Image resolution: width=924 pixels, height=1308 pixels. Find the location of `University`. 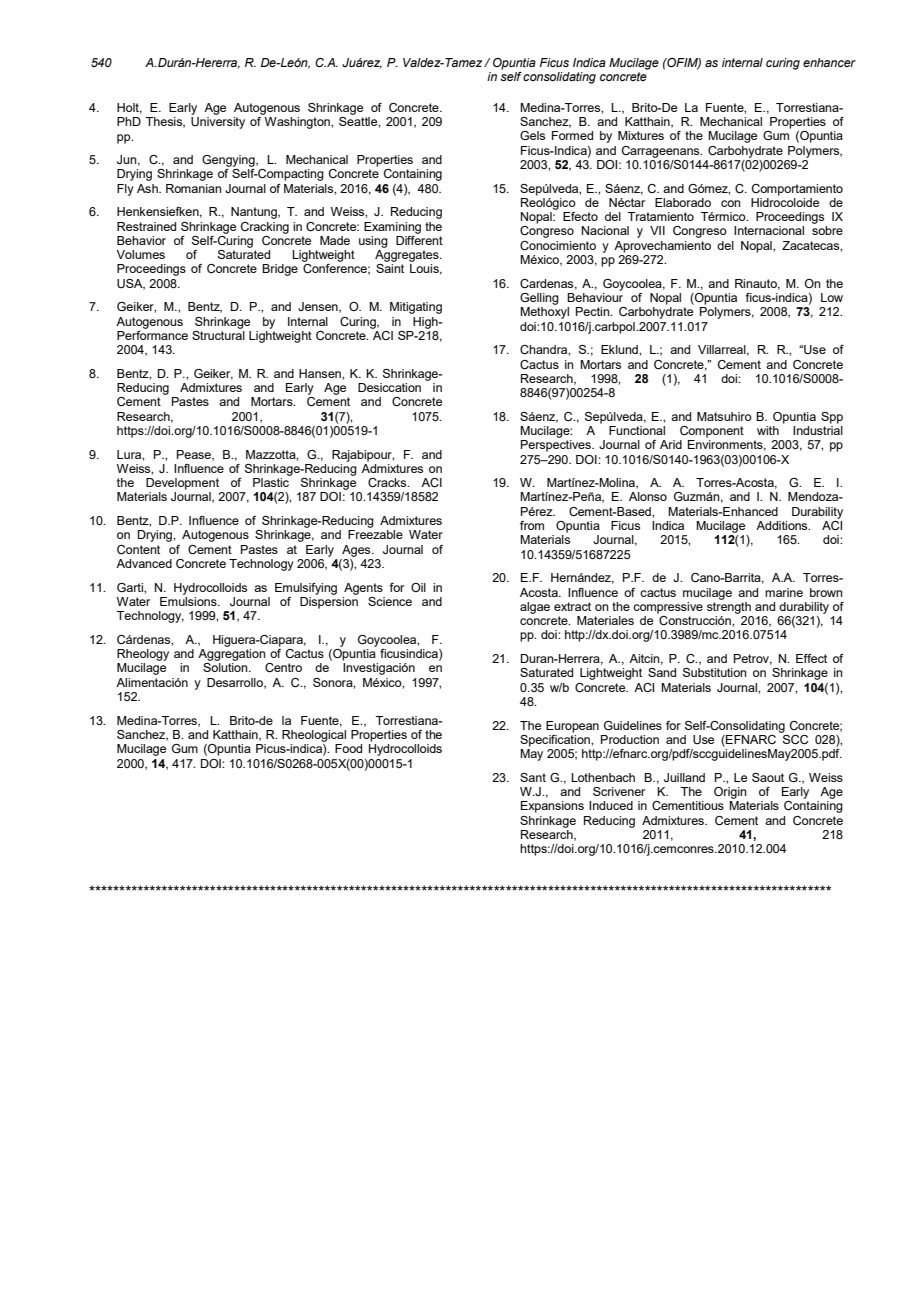

University is located at coordinates (218, 123).
